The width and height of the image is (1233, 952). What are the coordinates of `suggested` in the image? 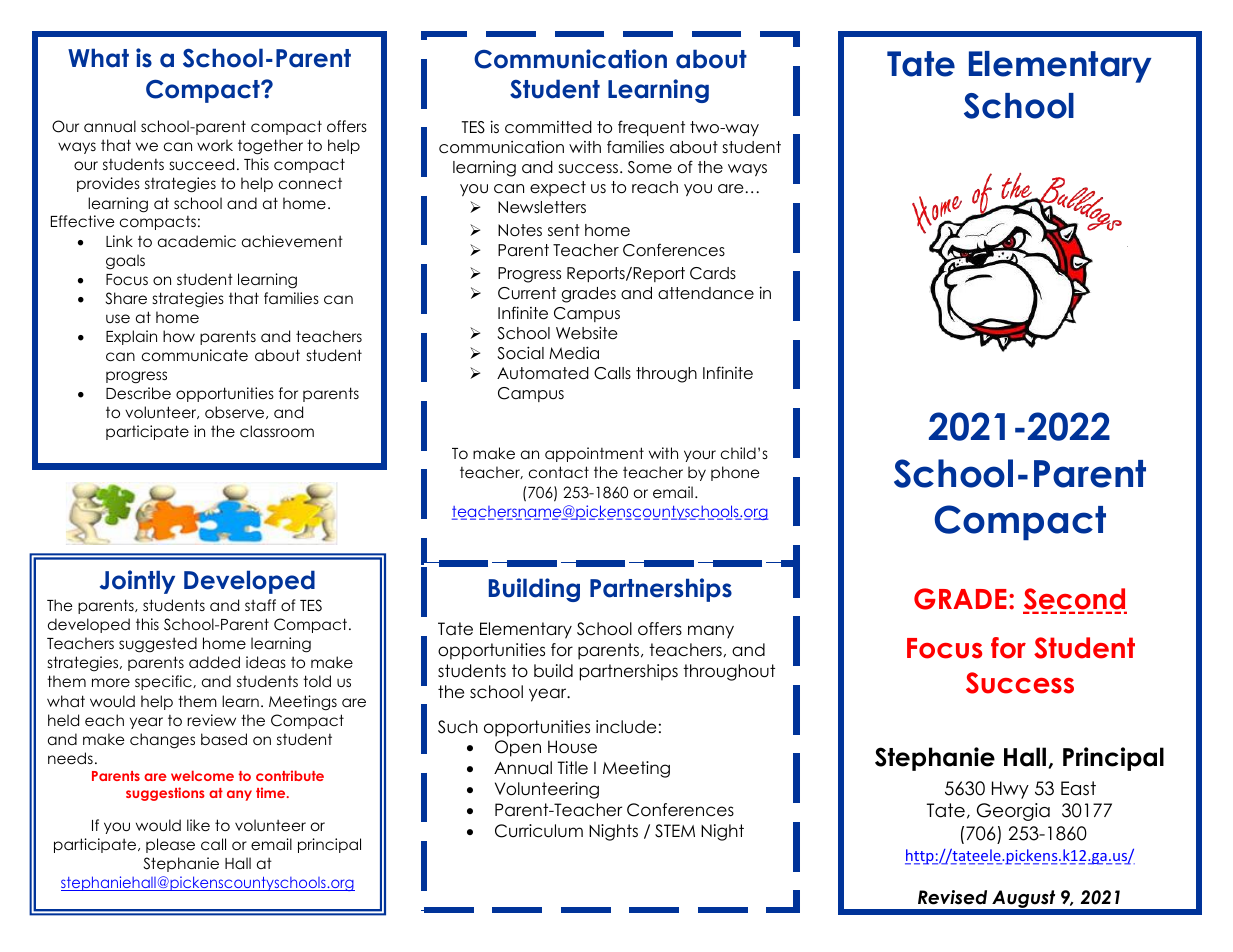 It's located at (158, 645).
